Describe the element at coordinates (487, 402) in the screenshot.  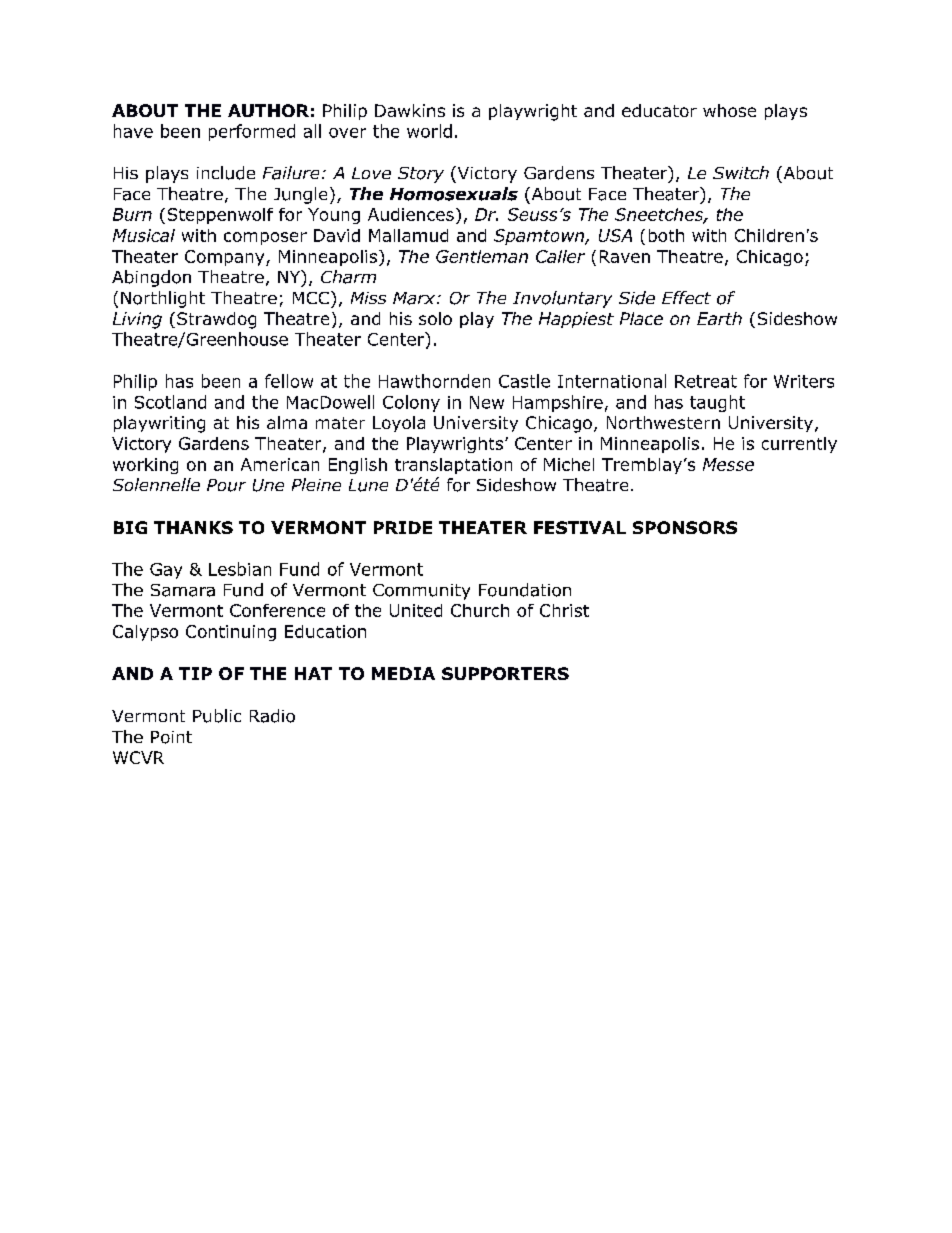
I see `New` at that location.
